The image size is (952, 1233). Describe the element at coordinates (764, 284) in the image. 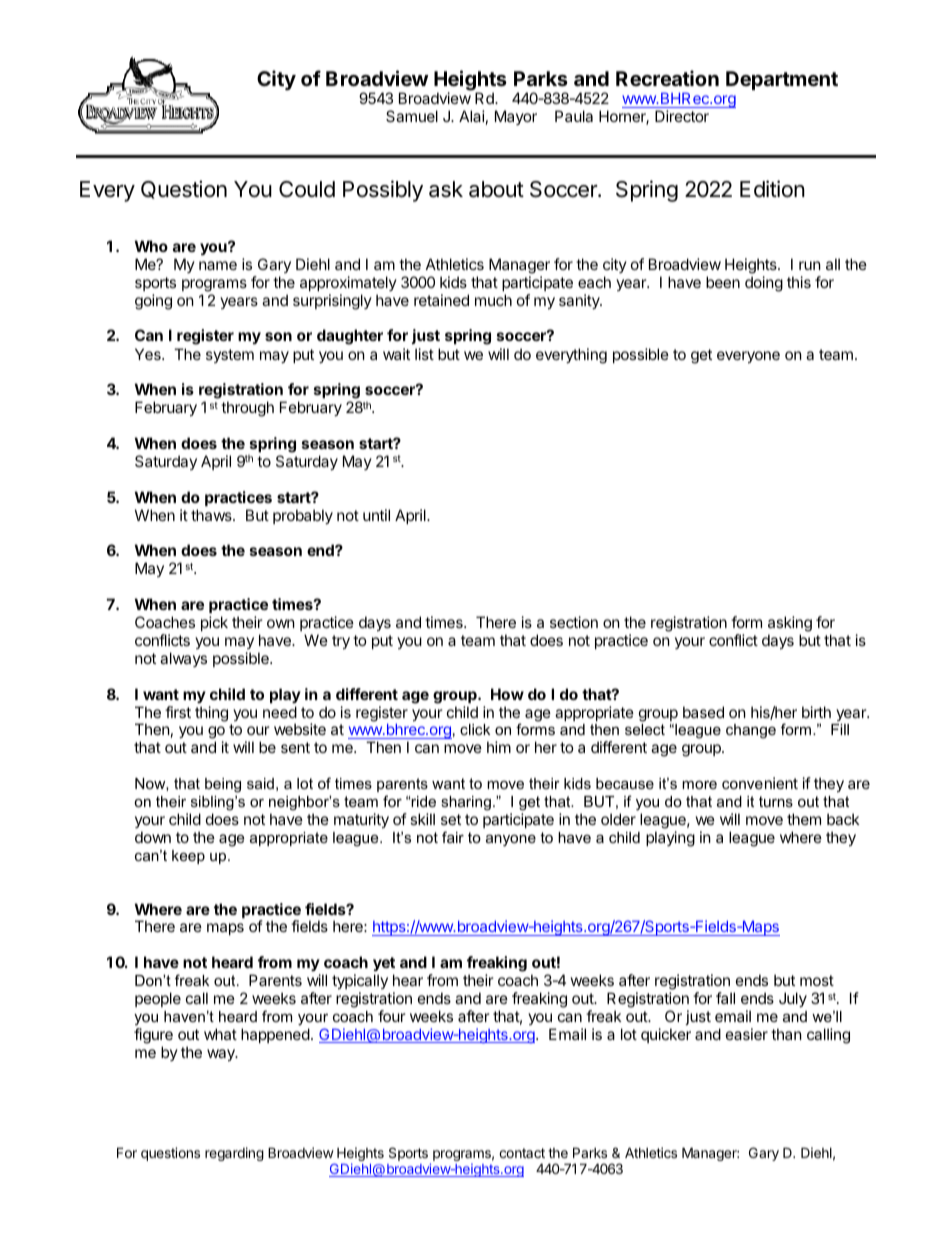

I see `doing` at that location.
